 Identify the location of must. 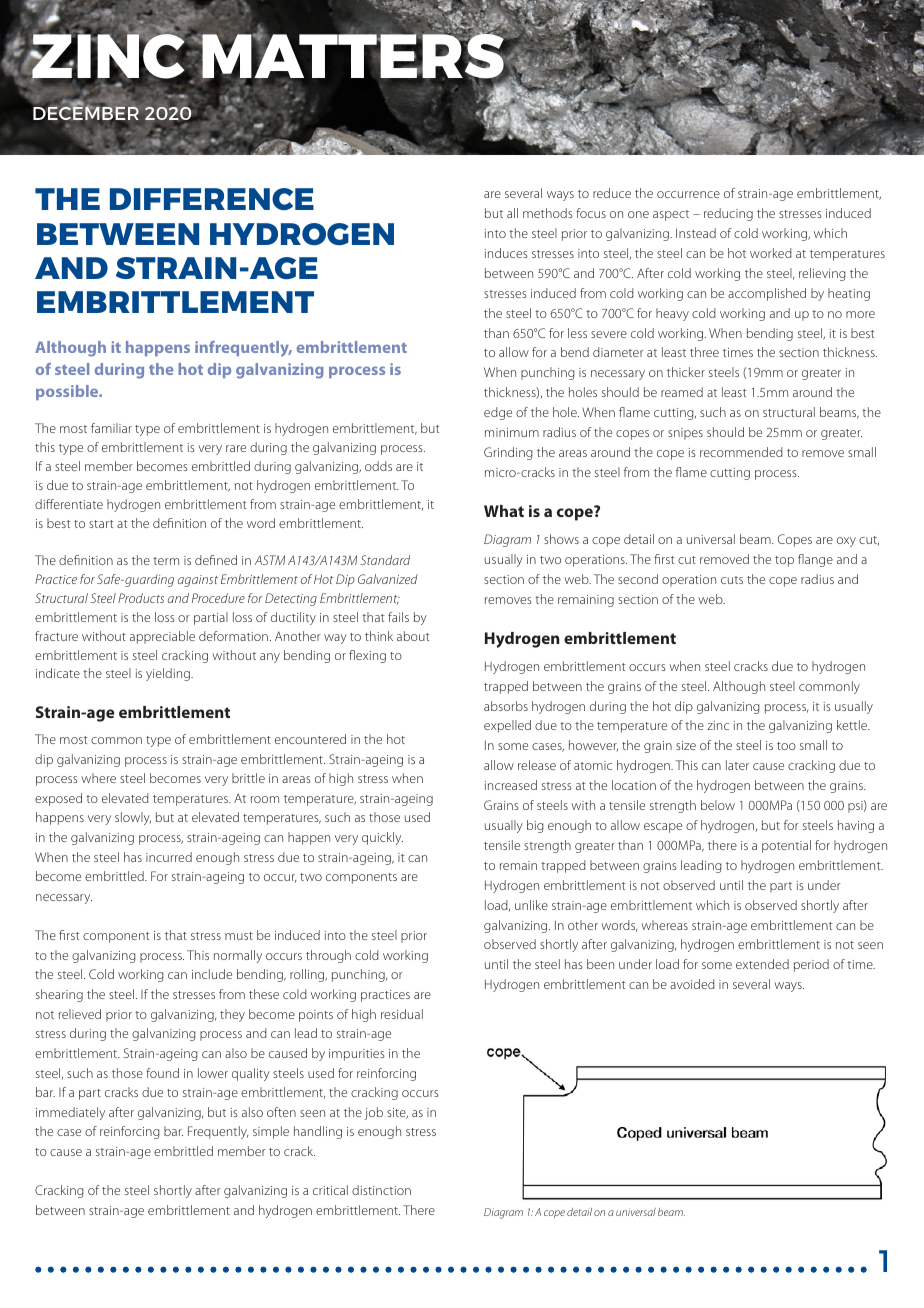
(239, 936).
